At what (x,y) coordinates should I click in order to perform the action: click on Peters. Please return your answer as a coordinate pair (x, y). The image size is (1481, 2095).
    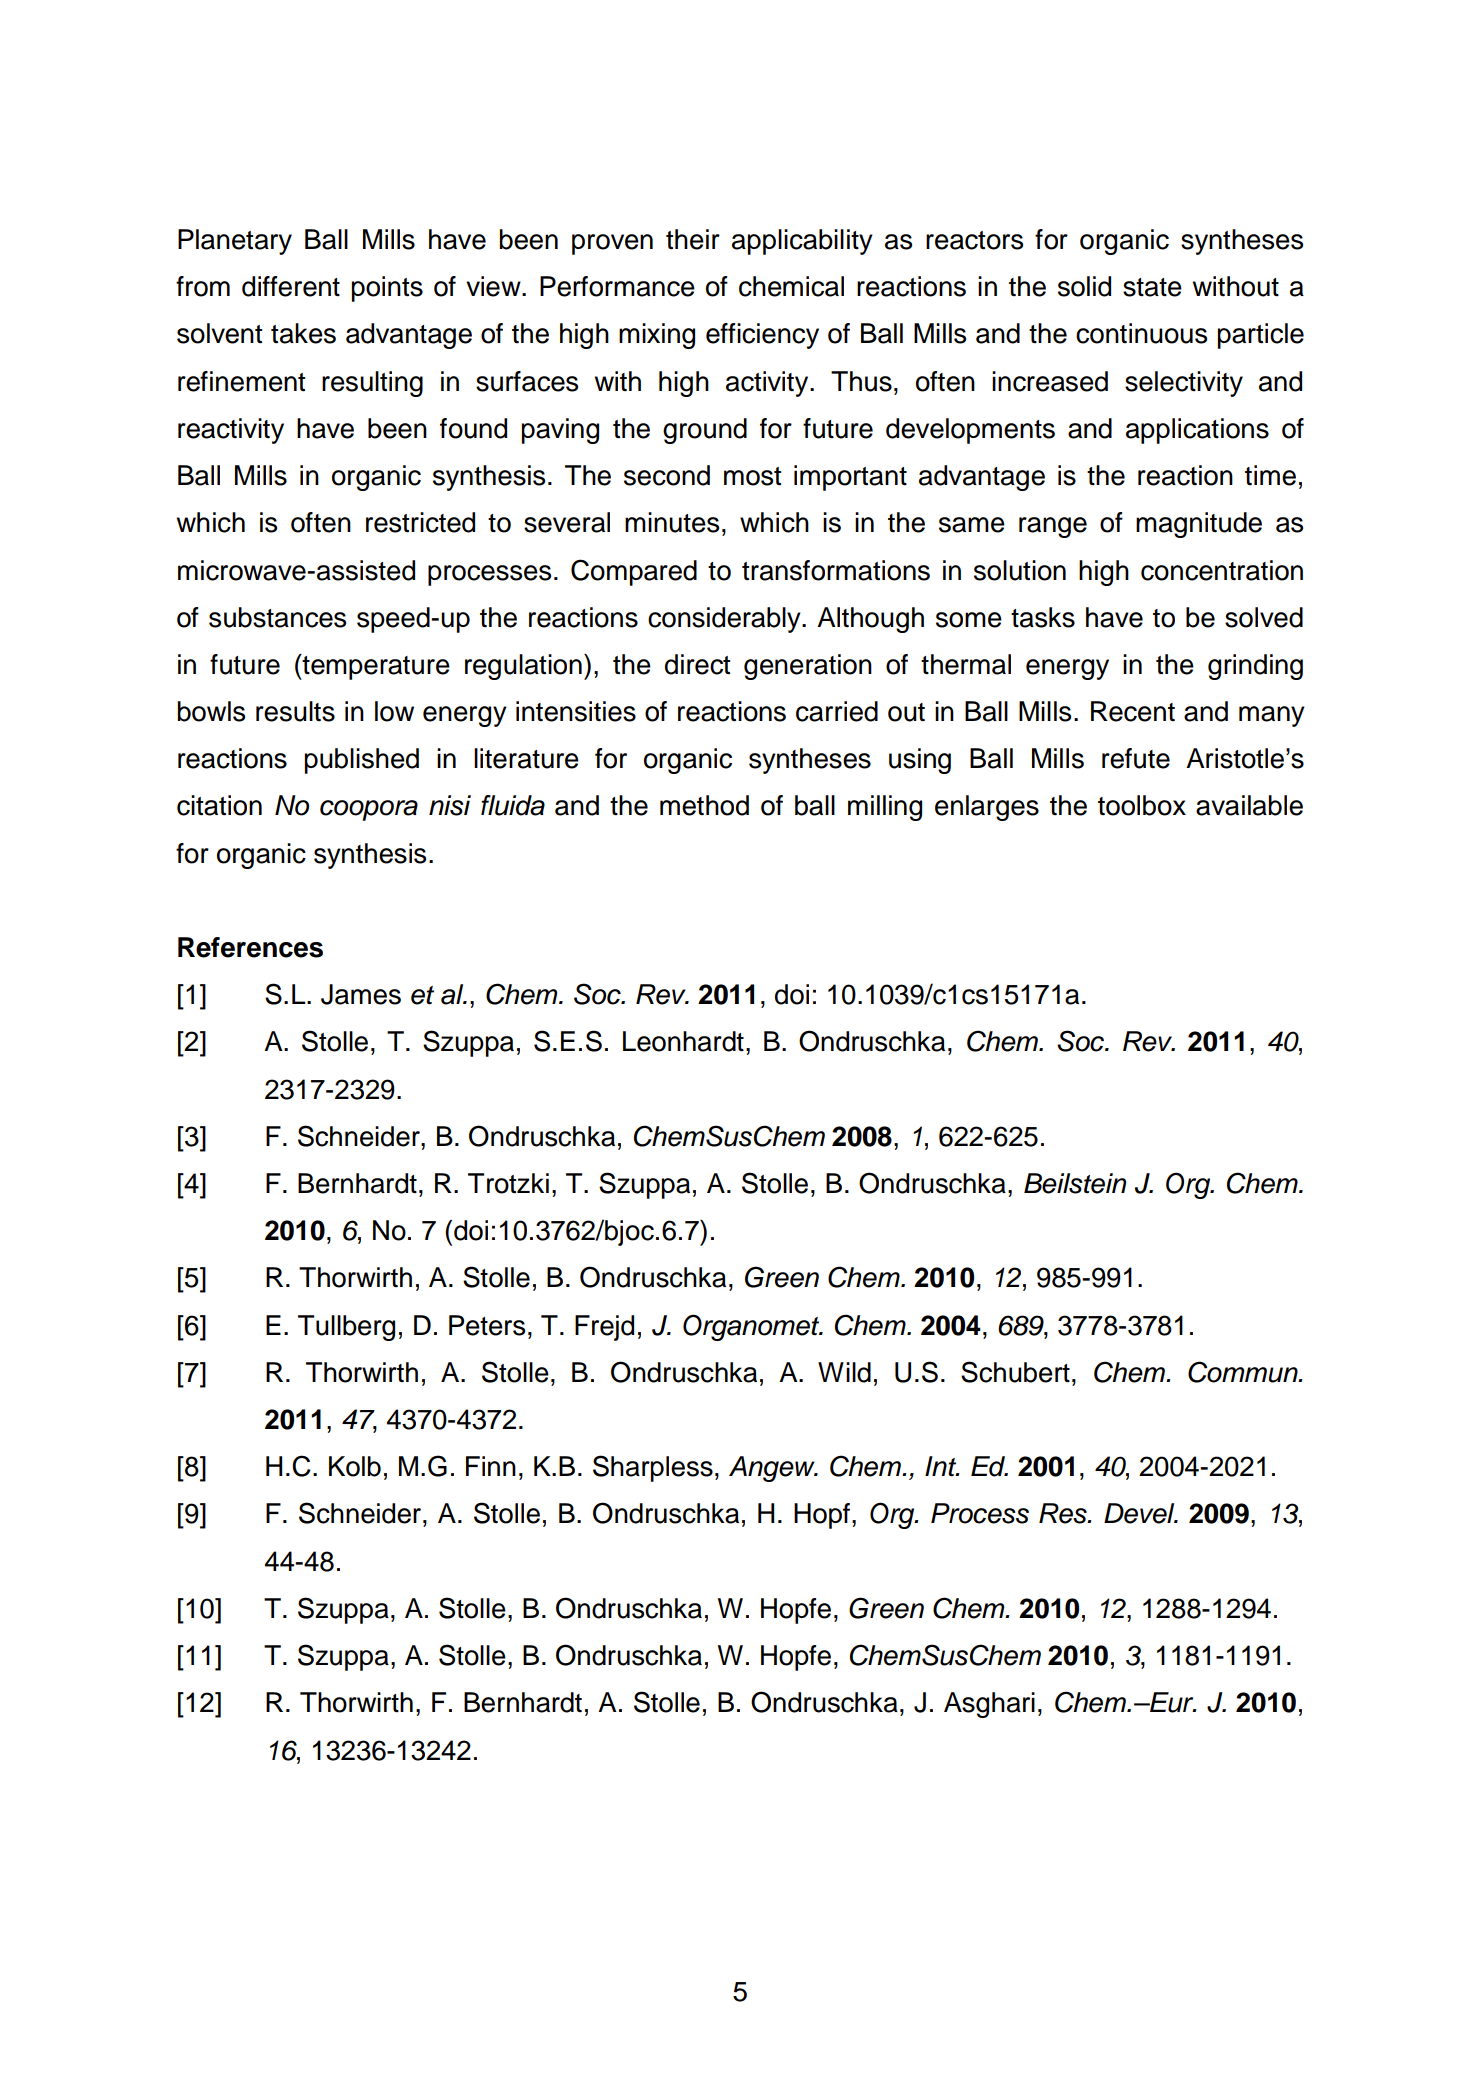
    Looking at the image, I should click on (487, 1325).
